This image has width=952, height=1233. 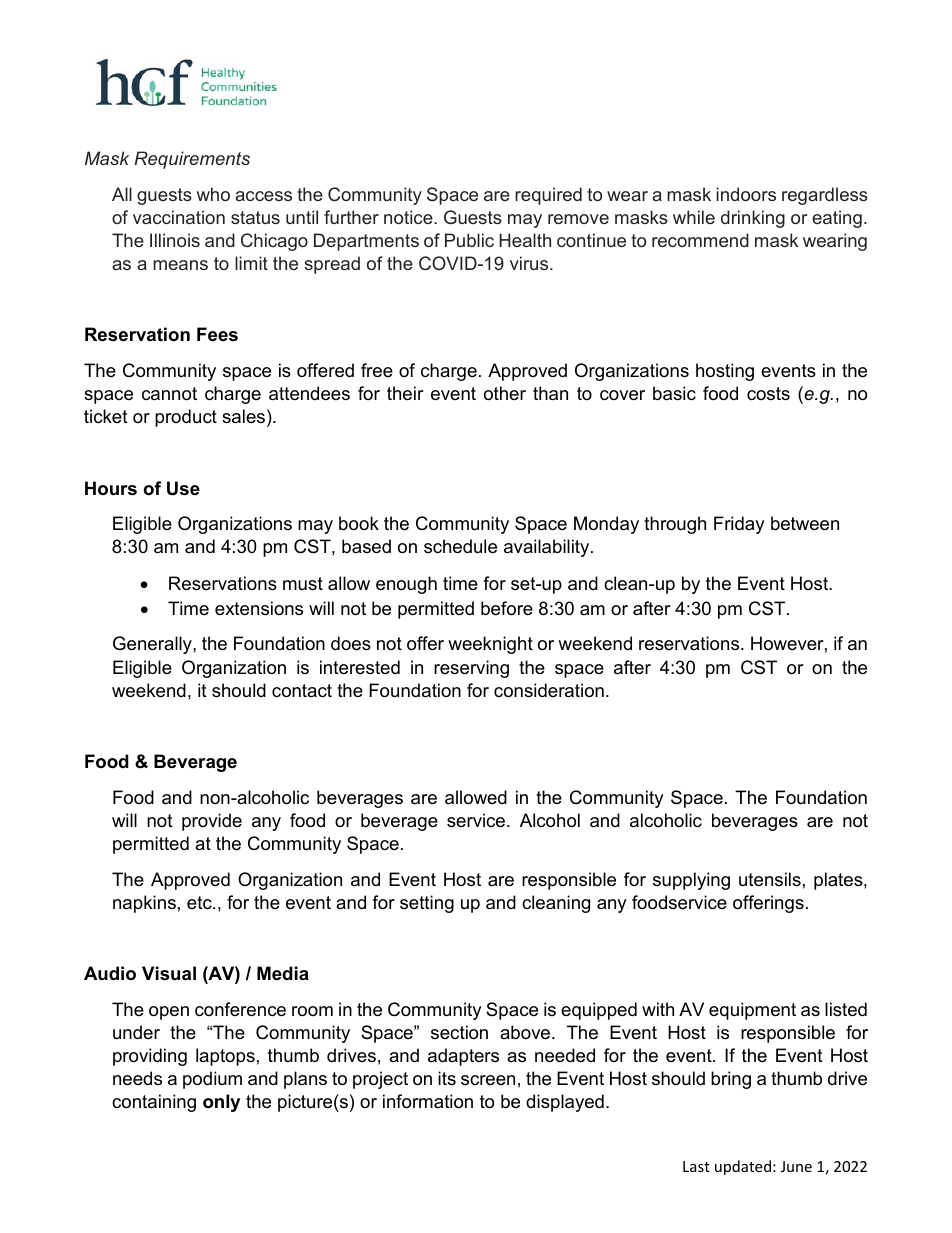 I want to click on indoors, so click(x=746, y=194).
